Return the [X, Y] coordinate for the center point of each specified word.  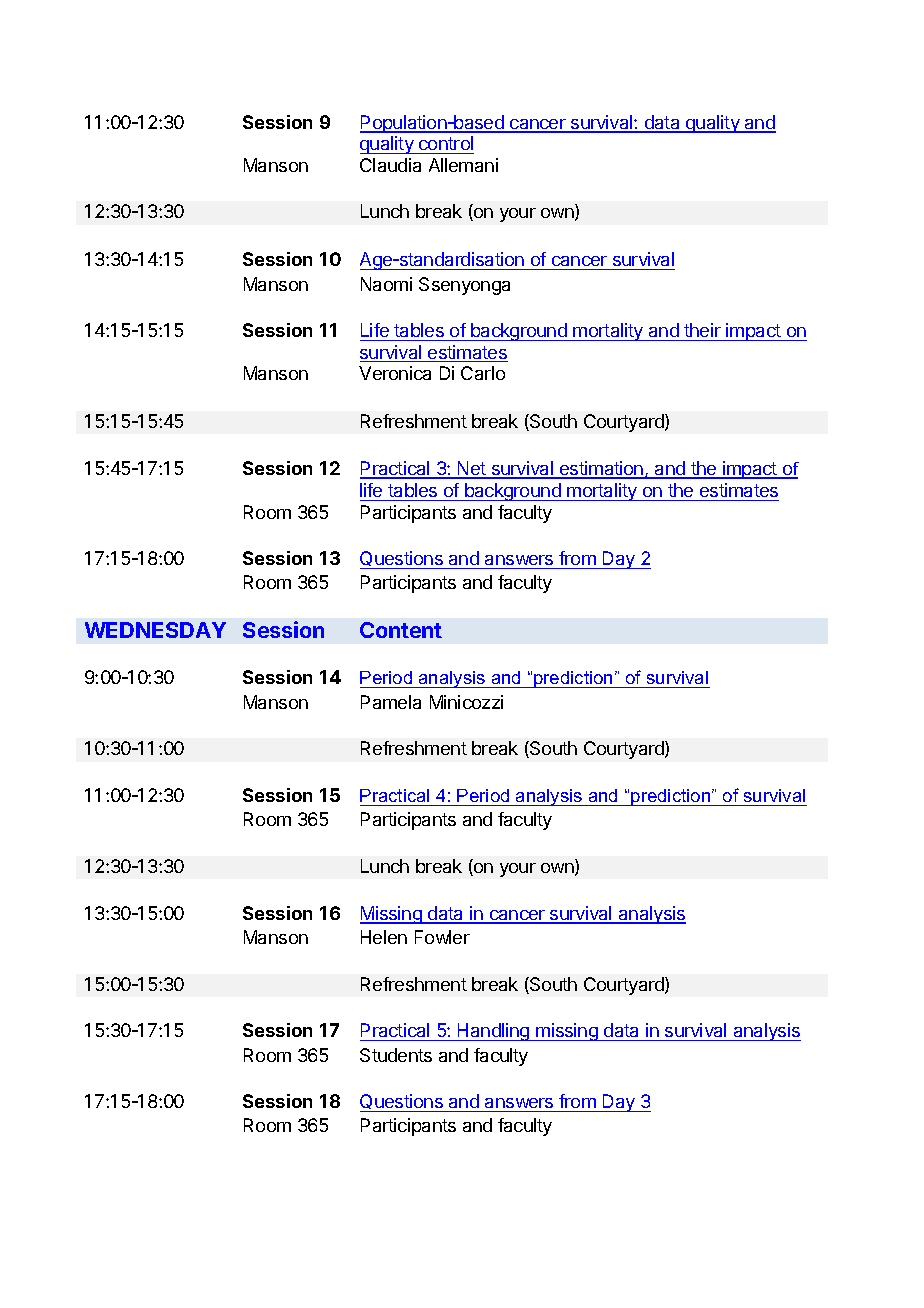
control [445, 145]
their [702, 330]
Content [401, 630]
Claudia [390, 165]
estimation [602, 469]
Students [396, 1055]
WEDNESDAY [155, 630]
